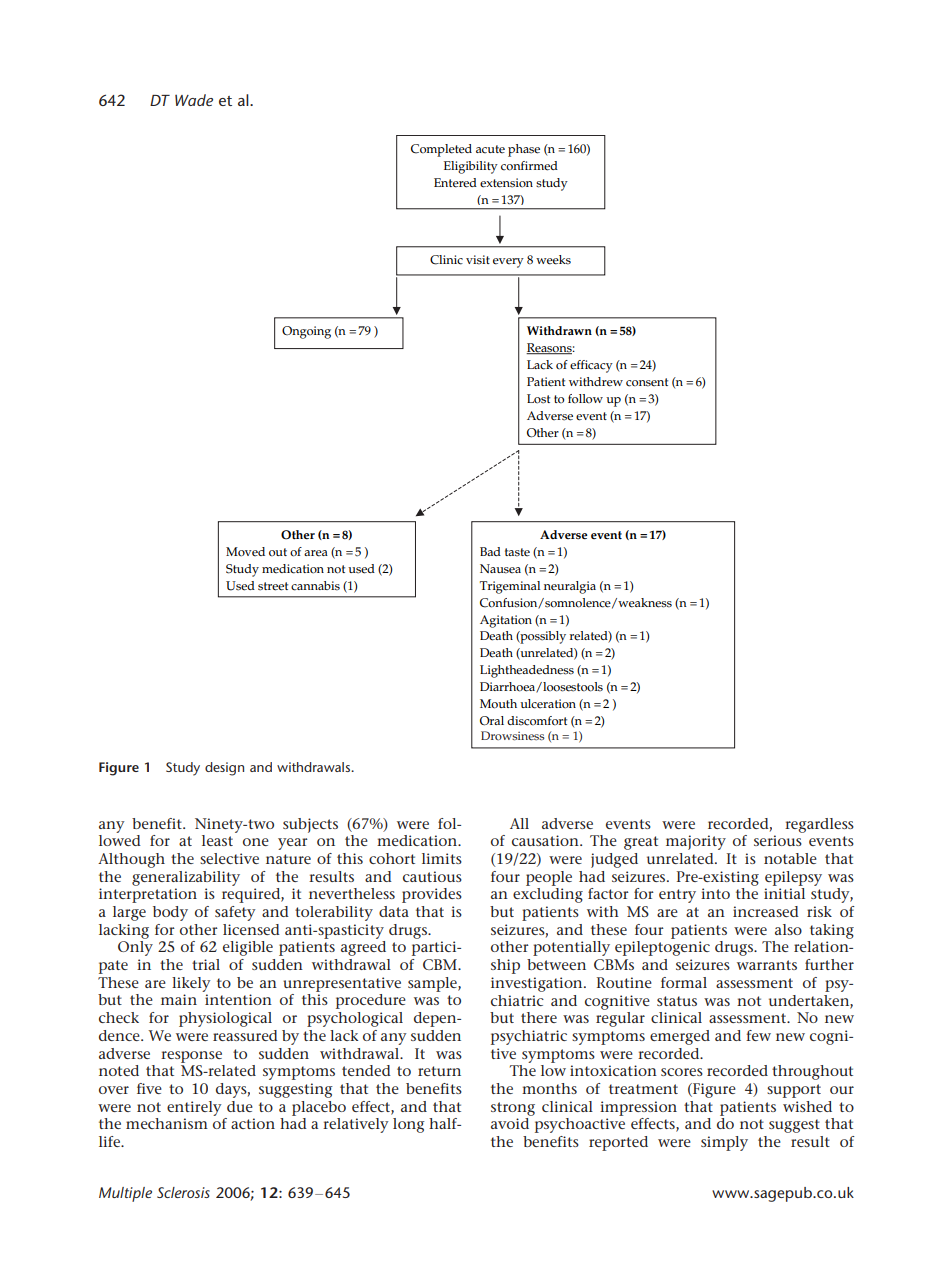 The image size is (952, 1271). I want to click on acute, so click(490, 149).
